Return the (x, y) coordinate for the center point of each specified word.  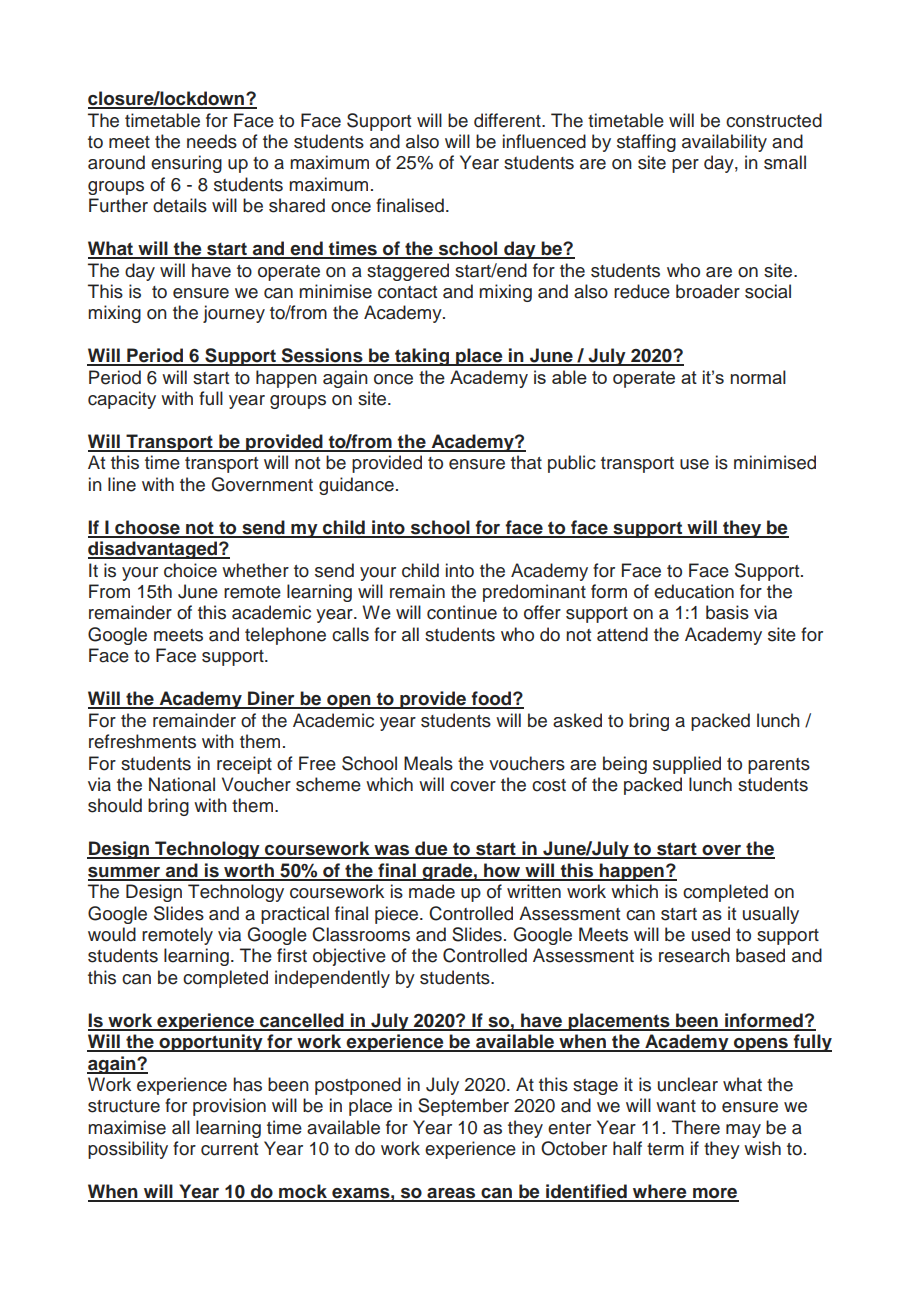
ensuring (186, 164)
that (526, 462)
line (122, 484)
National (182, 784)
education (694, 591)
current (229, 1149)
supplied (687, 765)
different (508, 120)
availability (724, 143)
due (431, 849)
